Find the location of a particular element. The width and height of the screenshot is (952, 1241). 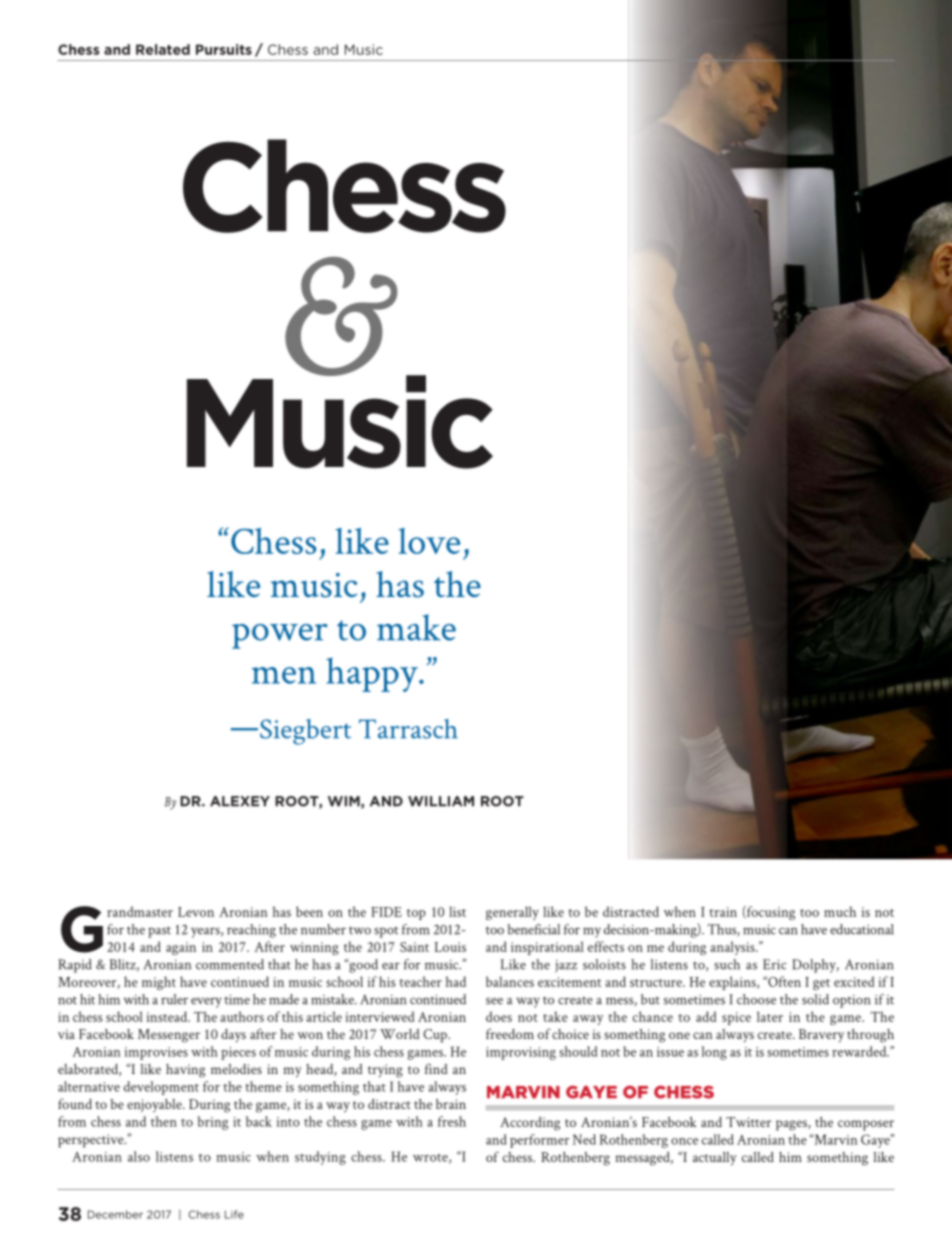

Related is located at coordinates (163, 49).
